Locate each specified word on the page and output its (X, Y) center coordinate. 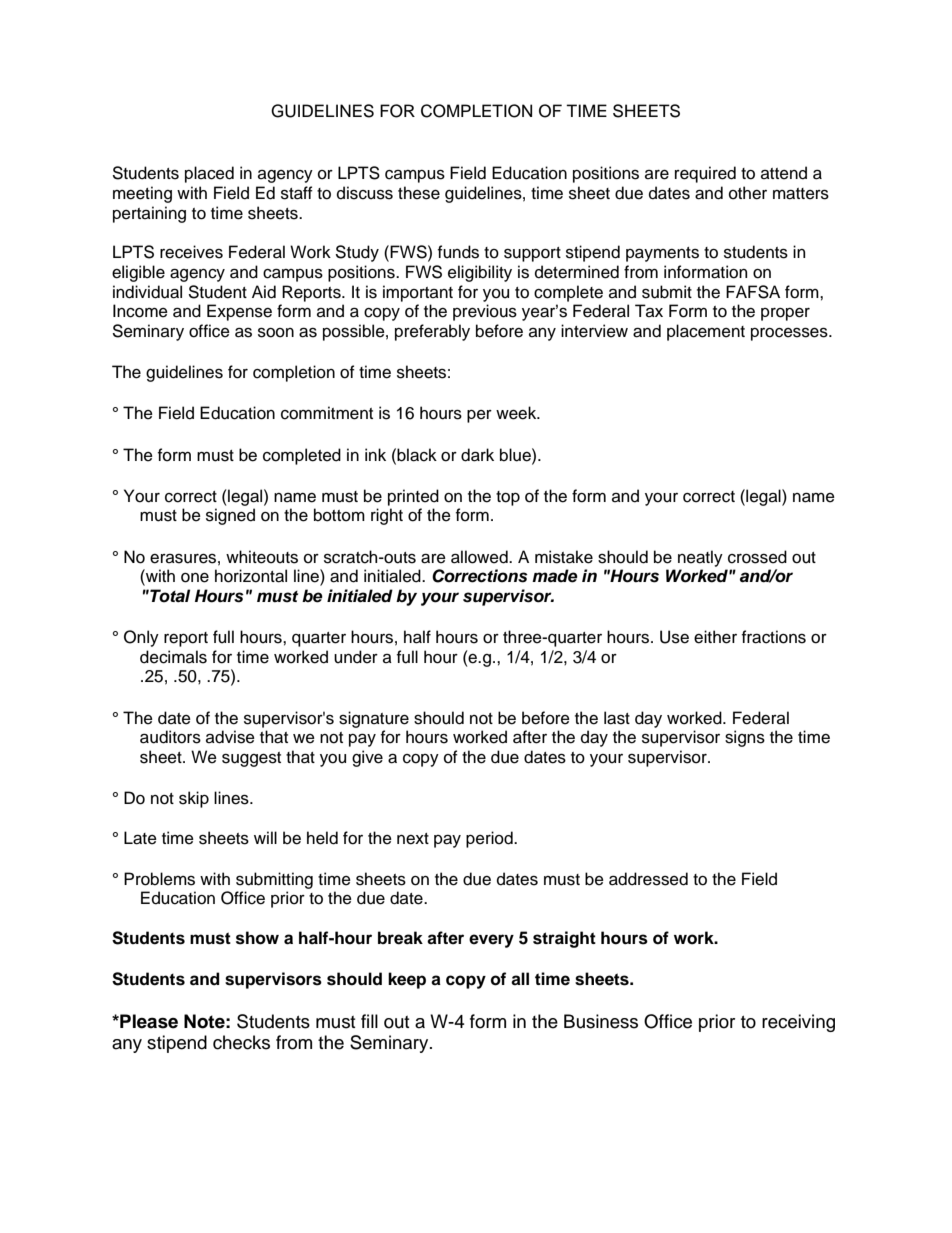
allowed (480, 557)
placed (209, 174)
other (748, 193)
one (195, 578)
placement (706, 332)
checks (241, 1042)
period (490, 839)
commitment (327, 413)
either (715, 637)
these (419, 193)
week (517, 413)
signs (745, 738)
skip (194, 799)
